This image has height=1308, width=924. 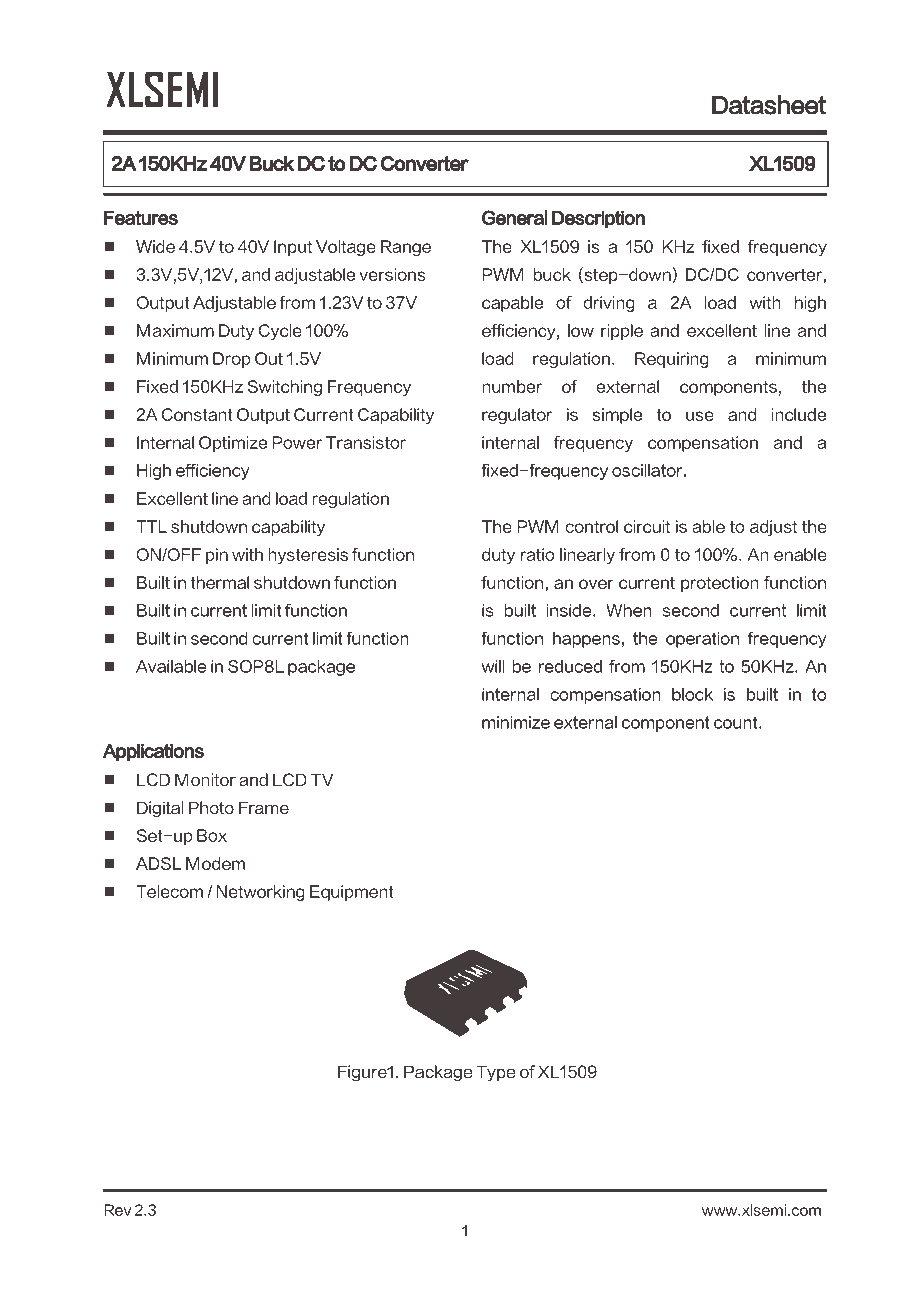 I want to click on will, so click(x=493, y=666).
